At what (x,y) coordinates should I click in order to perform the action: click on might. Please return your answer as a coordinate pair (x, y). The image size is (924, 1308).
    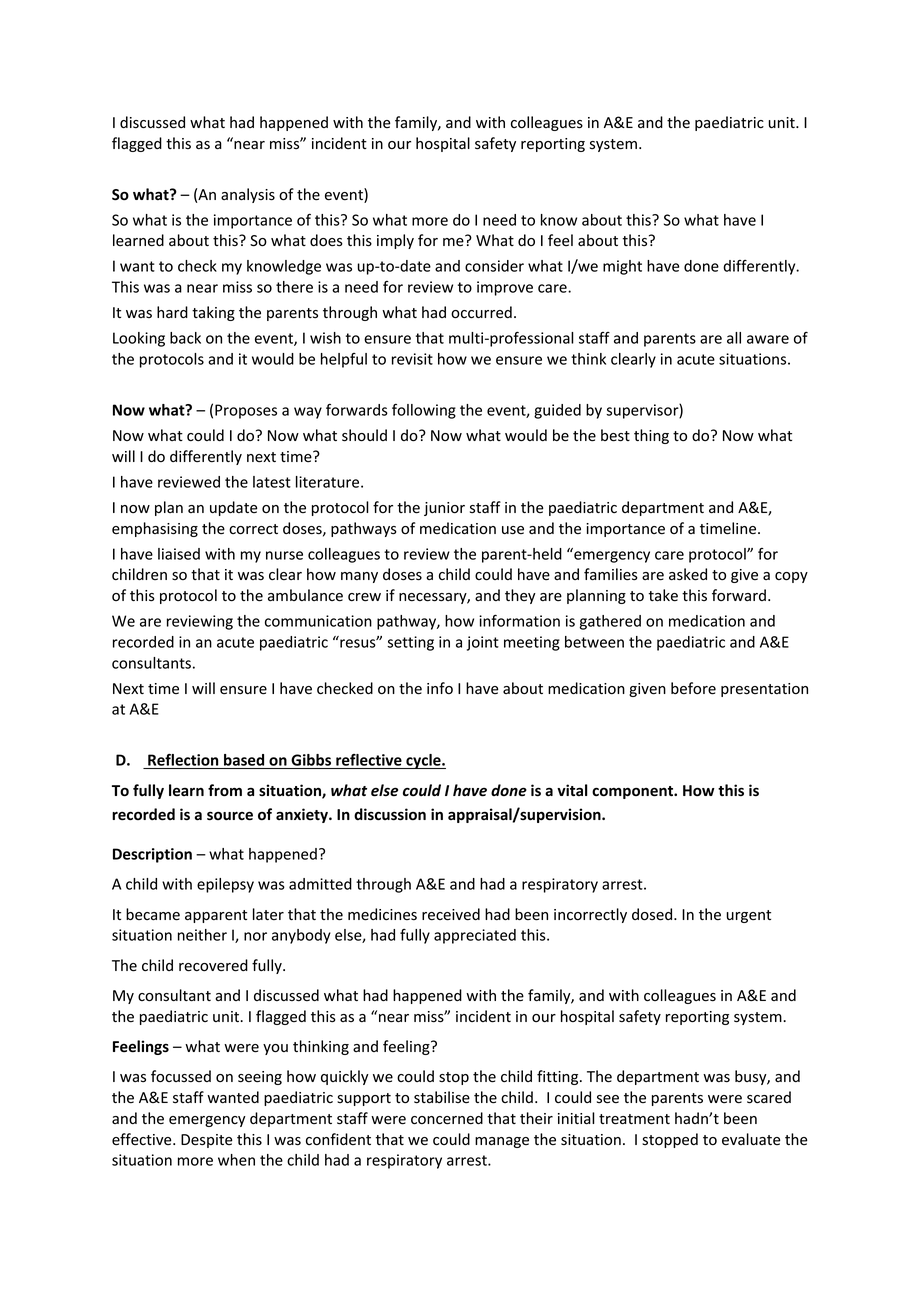
    Looking at the image, I should click on (622, 267).
